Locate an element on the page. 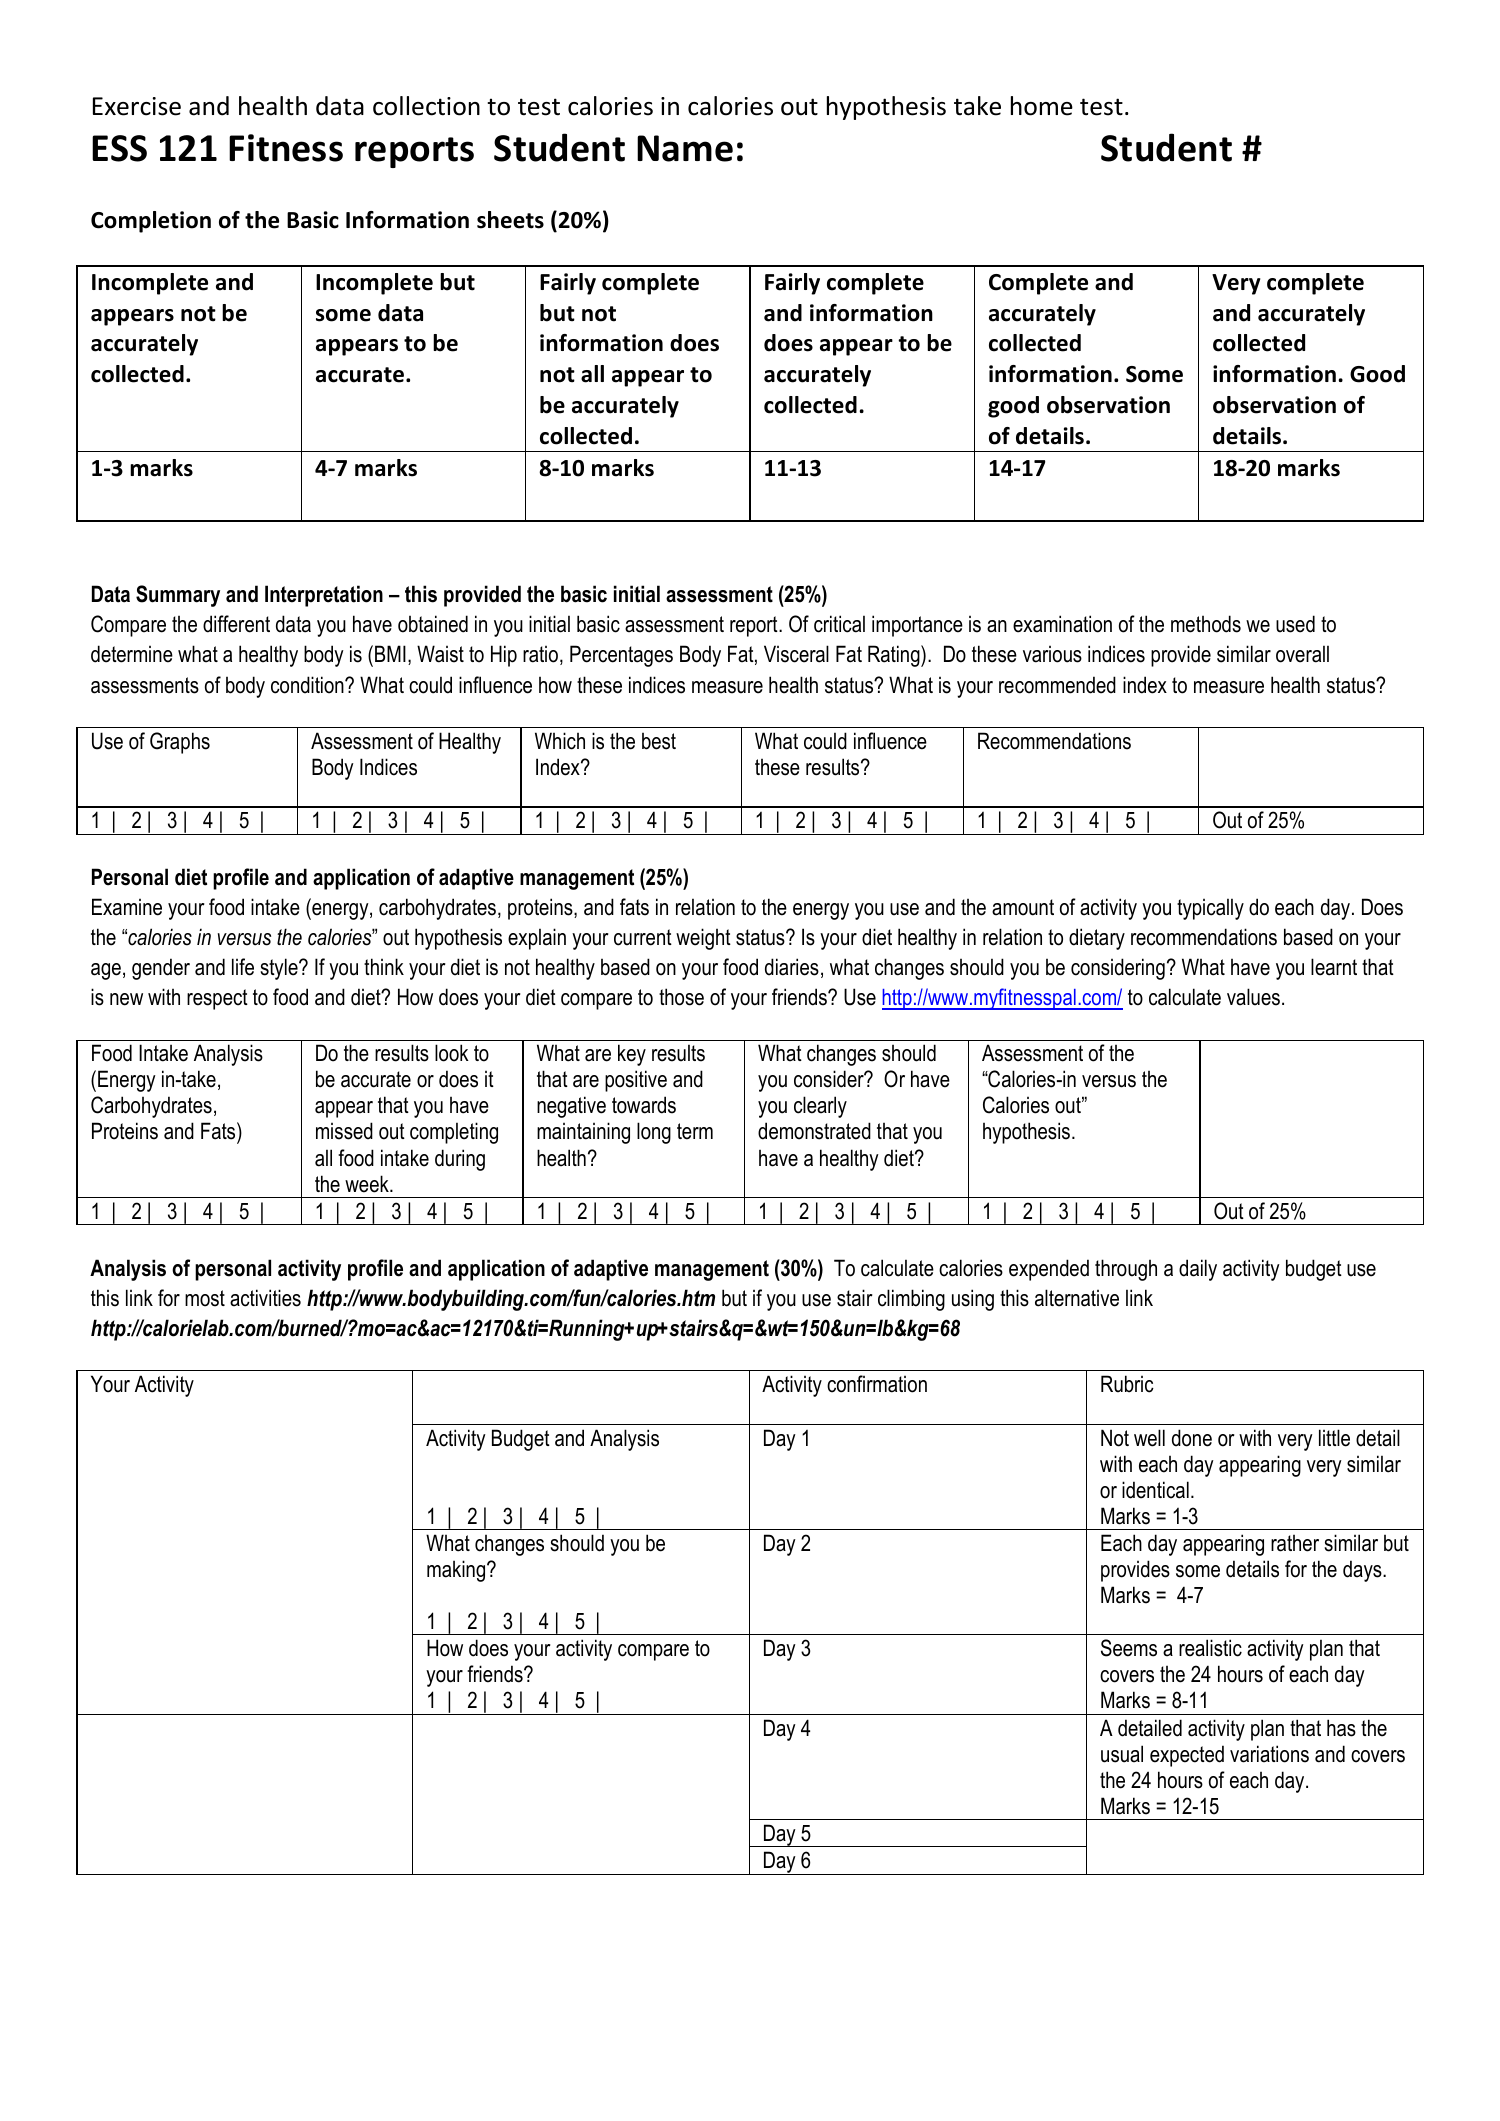 The width and height of the document is (1500, 2121). confirmation is located at coordinates (877, 1384).
